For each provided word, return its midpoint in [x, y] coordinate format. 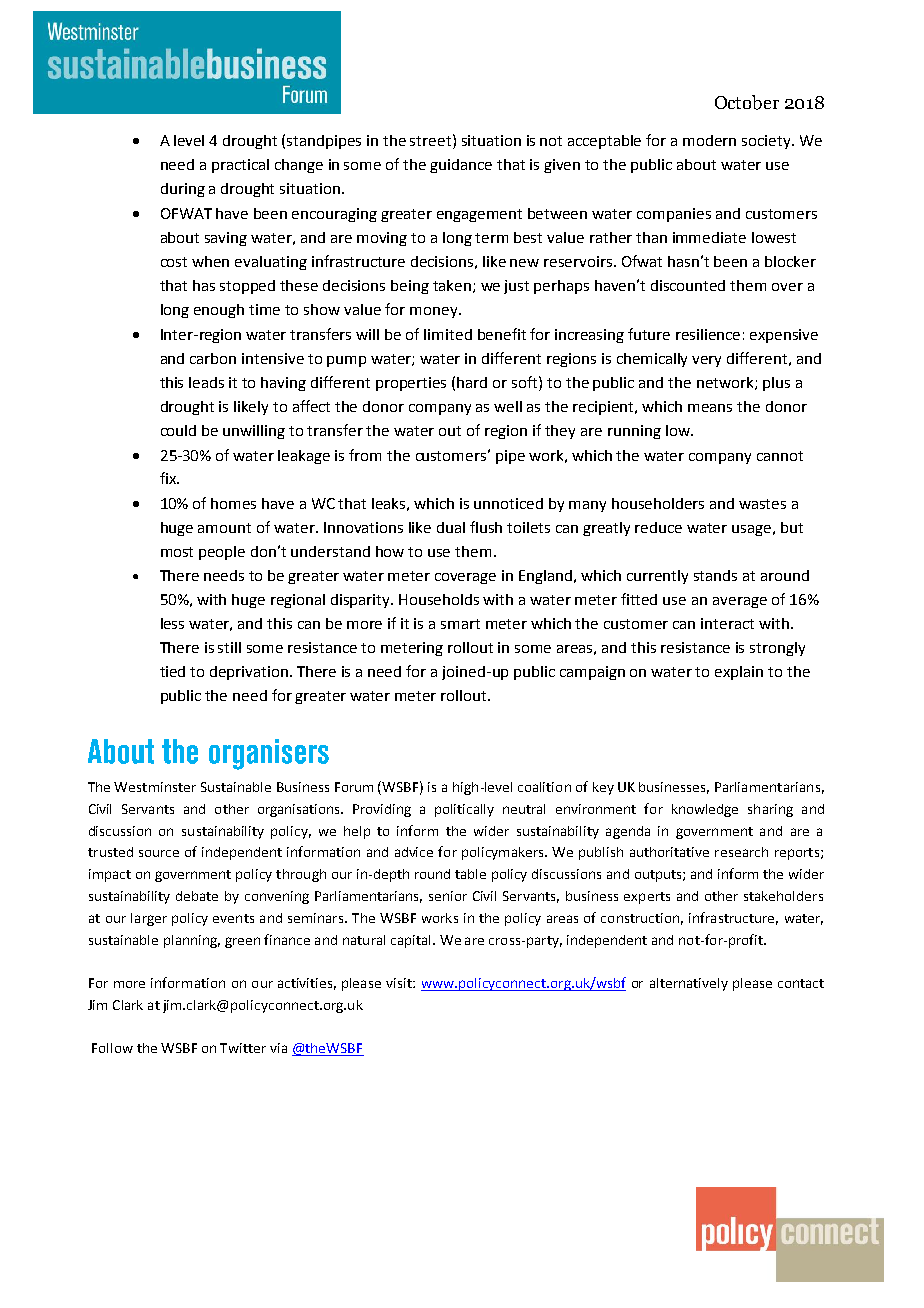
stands [715, 575]
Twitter [243, 1048]
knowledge [705, 810]
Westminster [155, 787]
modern [709, 140]
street [430, 141]
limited [448, 334]
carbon [213, 358]
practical [240, 166]
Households [439, 599]
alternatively [689, 984]
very [706, 361]
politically [464, 810]
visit [400, 983]
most [177, 552]
